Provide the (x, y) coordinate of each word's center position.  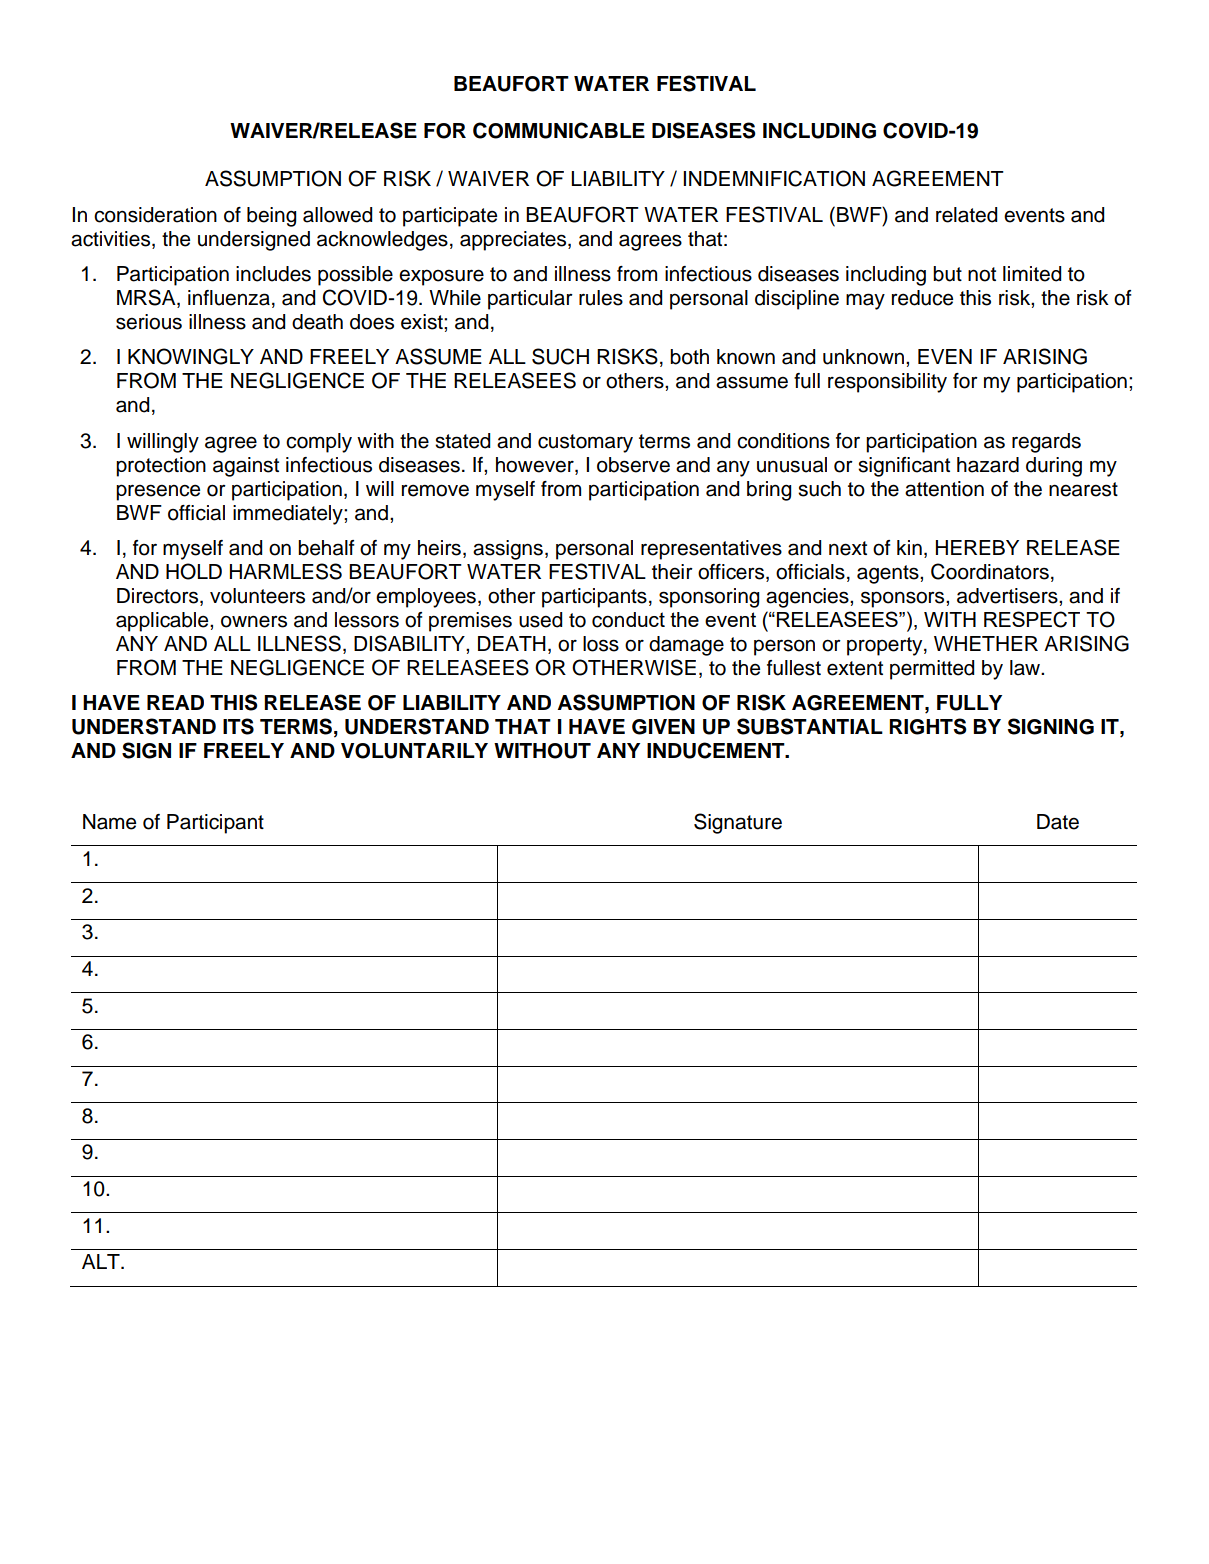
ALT (102, 1261)
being (271, 217)
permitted (932, 670)
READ (175, 702)
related (966, 215)
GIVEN (663, 727)
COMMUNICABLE (559, 130)
